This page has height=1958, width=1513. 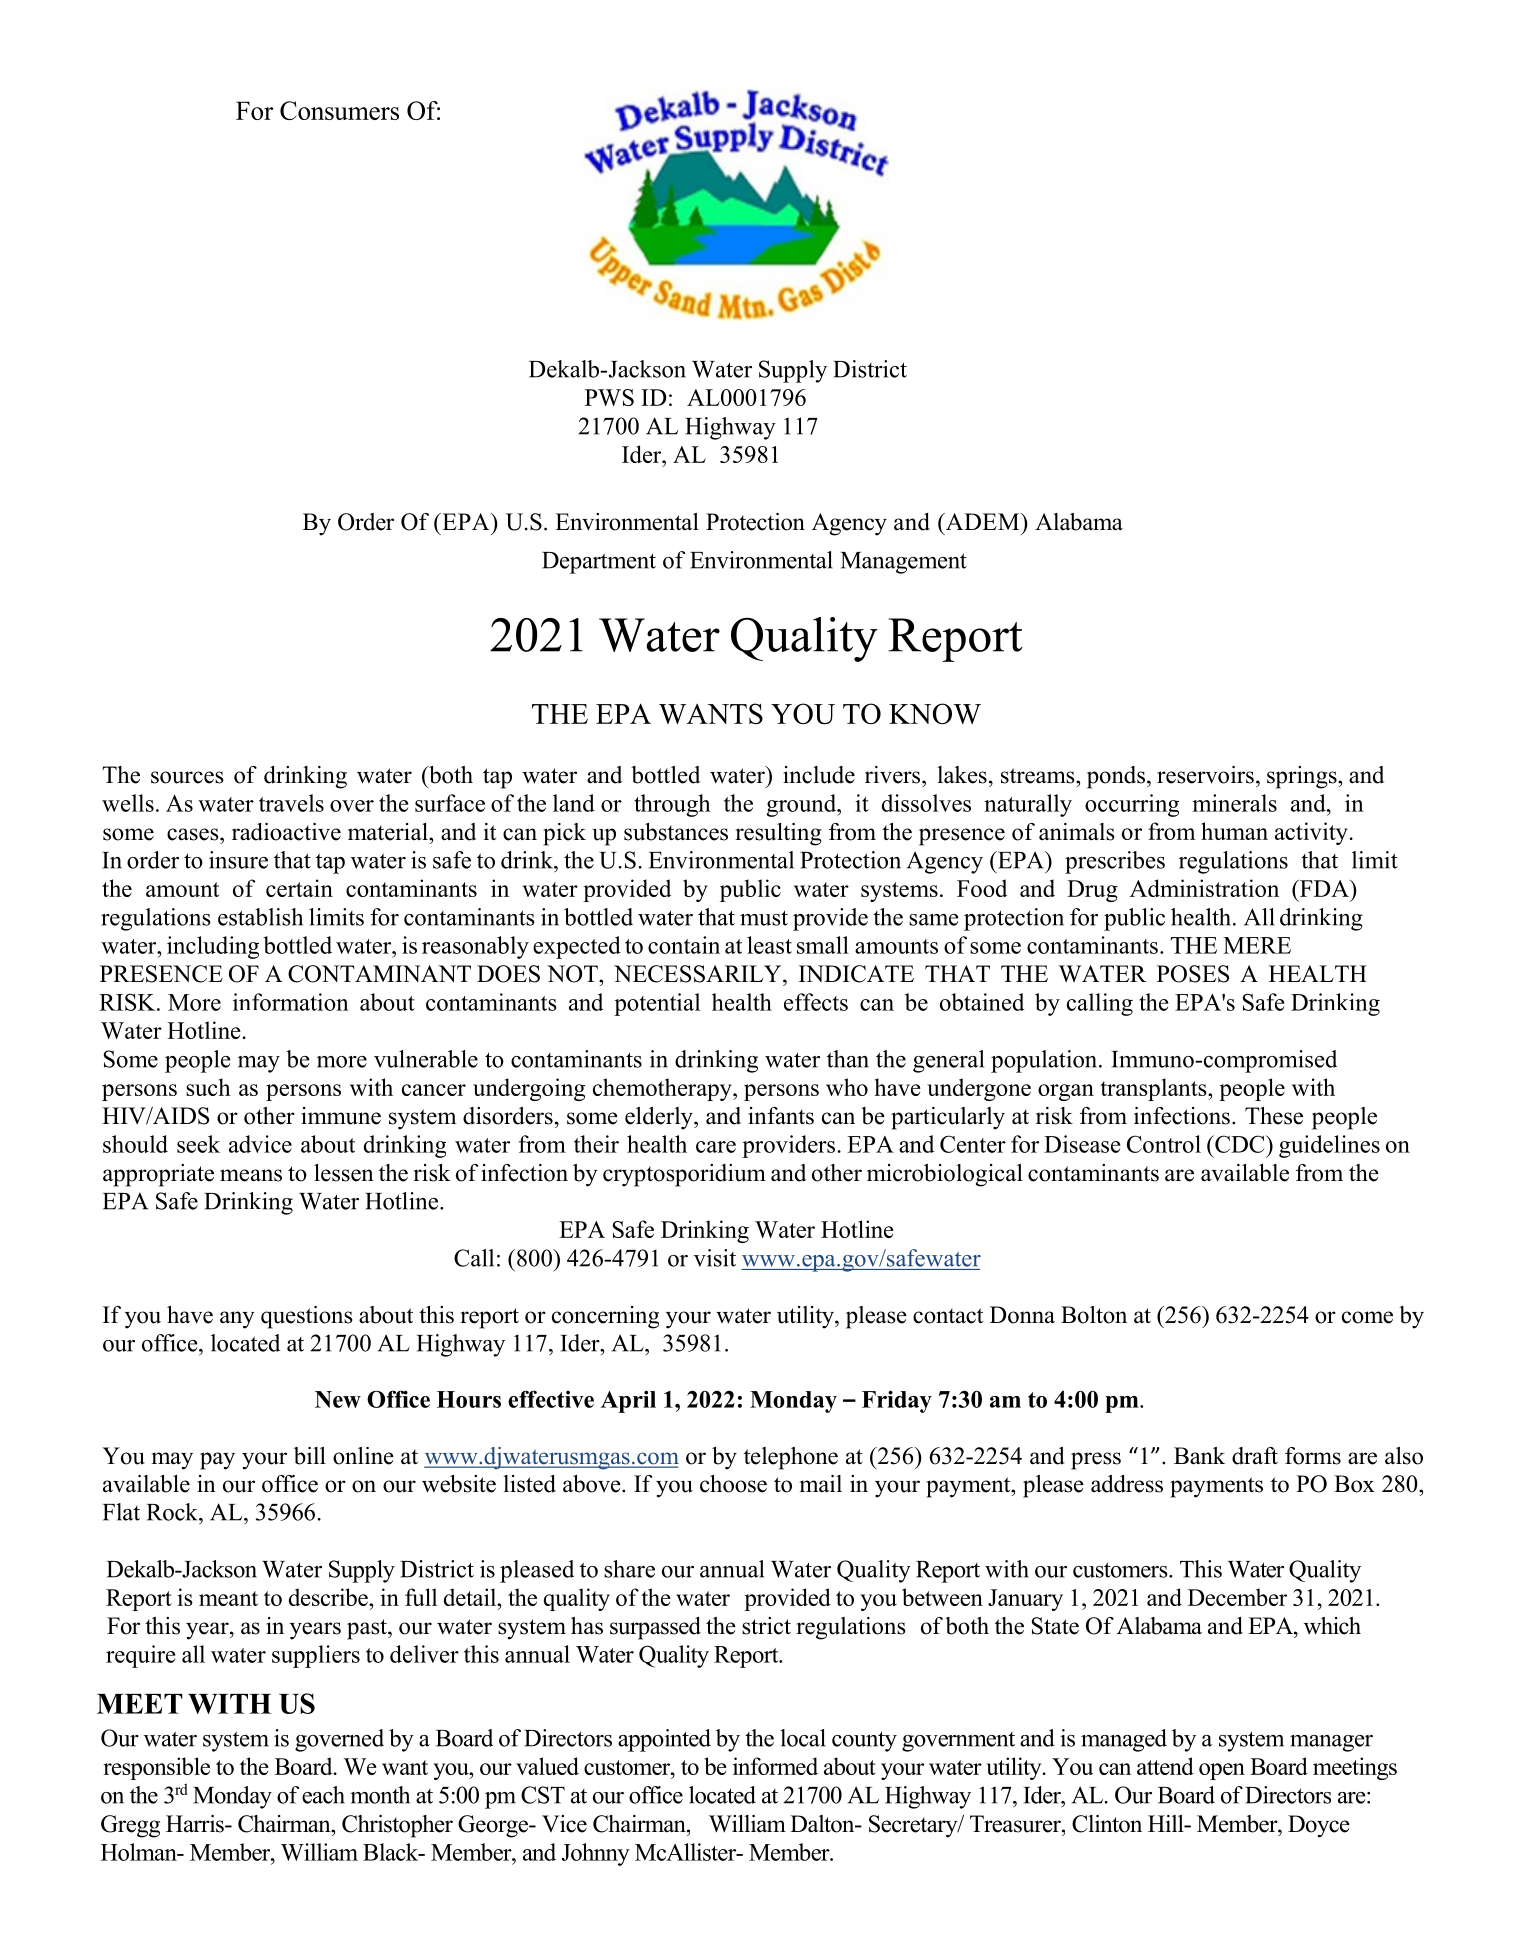 What do you see at coordinates (904, 563) in the page?
I see `Management` at bounding box center [904, 563].
